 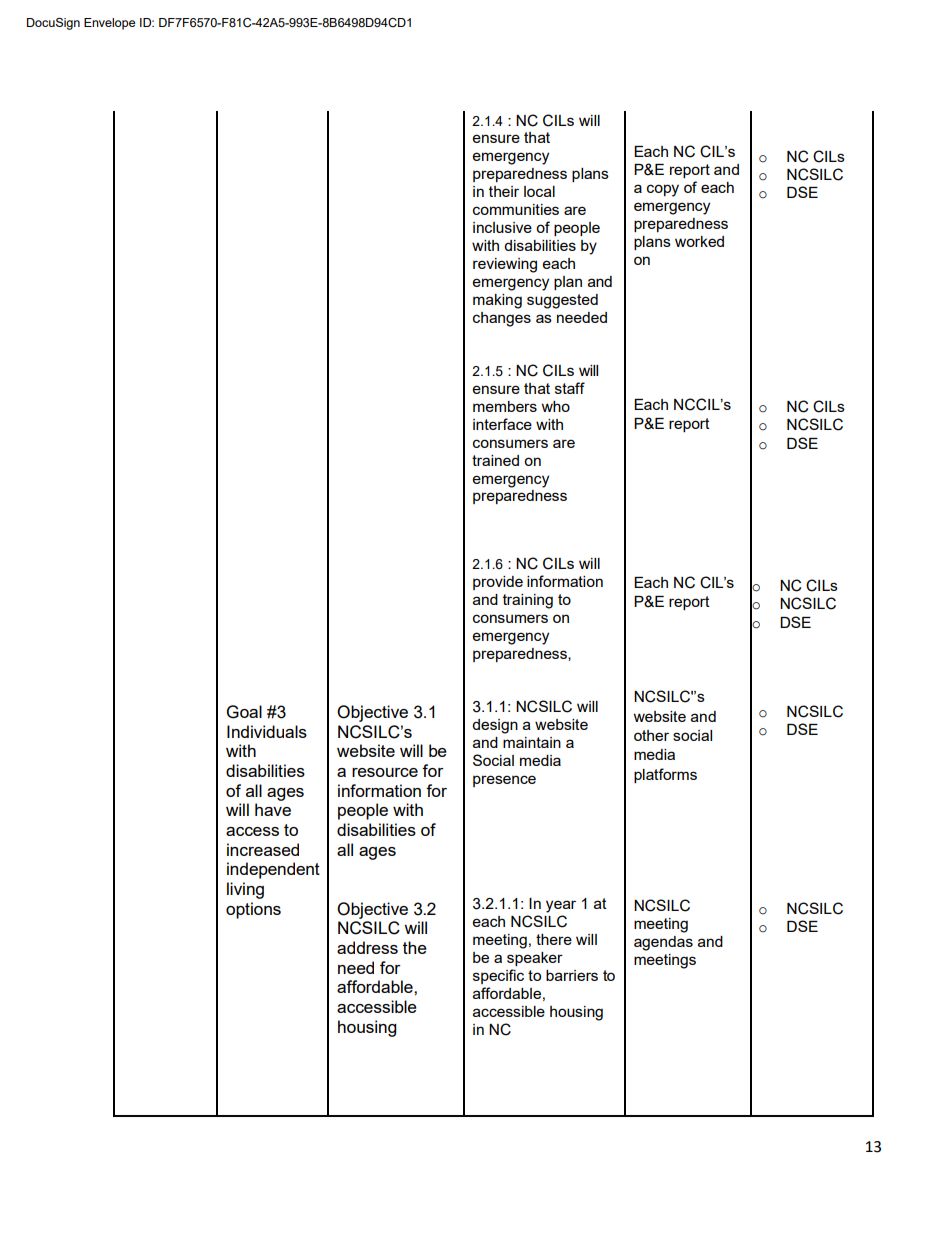 What do you see at coordinates (502, 319) in the image?
I see `changes` at bounding box center [502, 319].
